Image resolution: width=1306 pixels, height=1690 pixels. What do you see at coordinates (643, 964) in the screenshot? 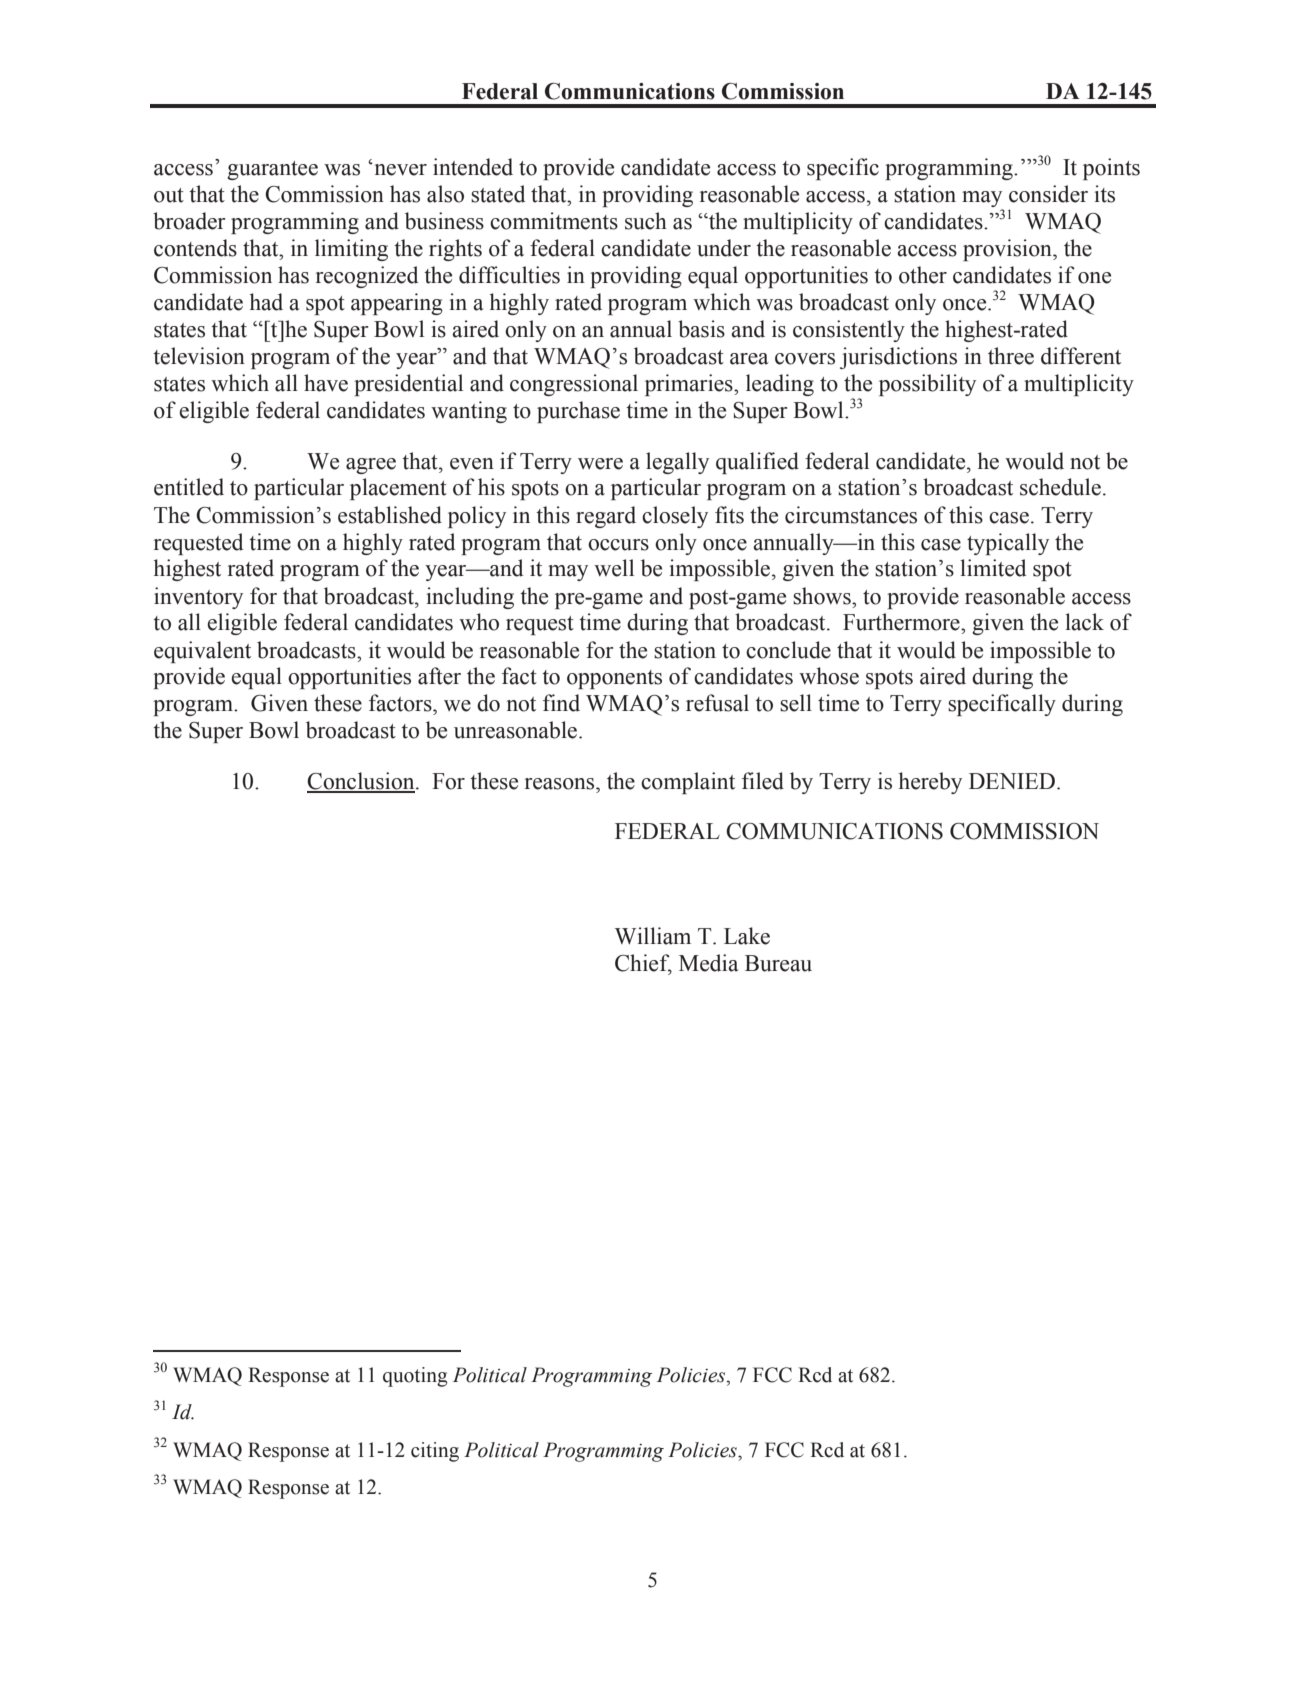
I see `Chief` at bounding box center [643, 964].
